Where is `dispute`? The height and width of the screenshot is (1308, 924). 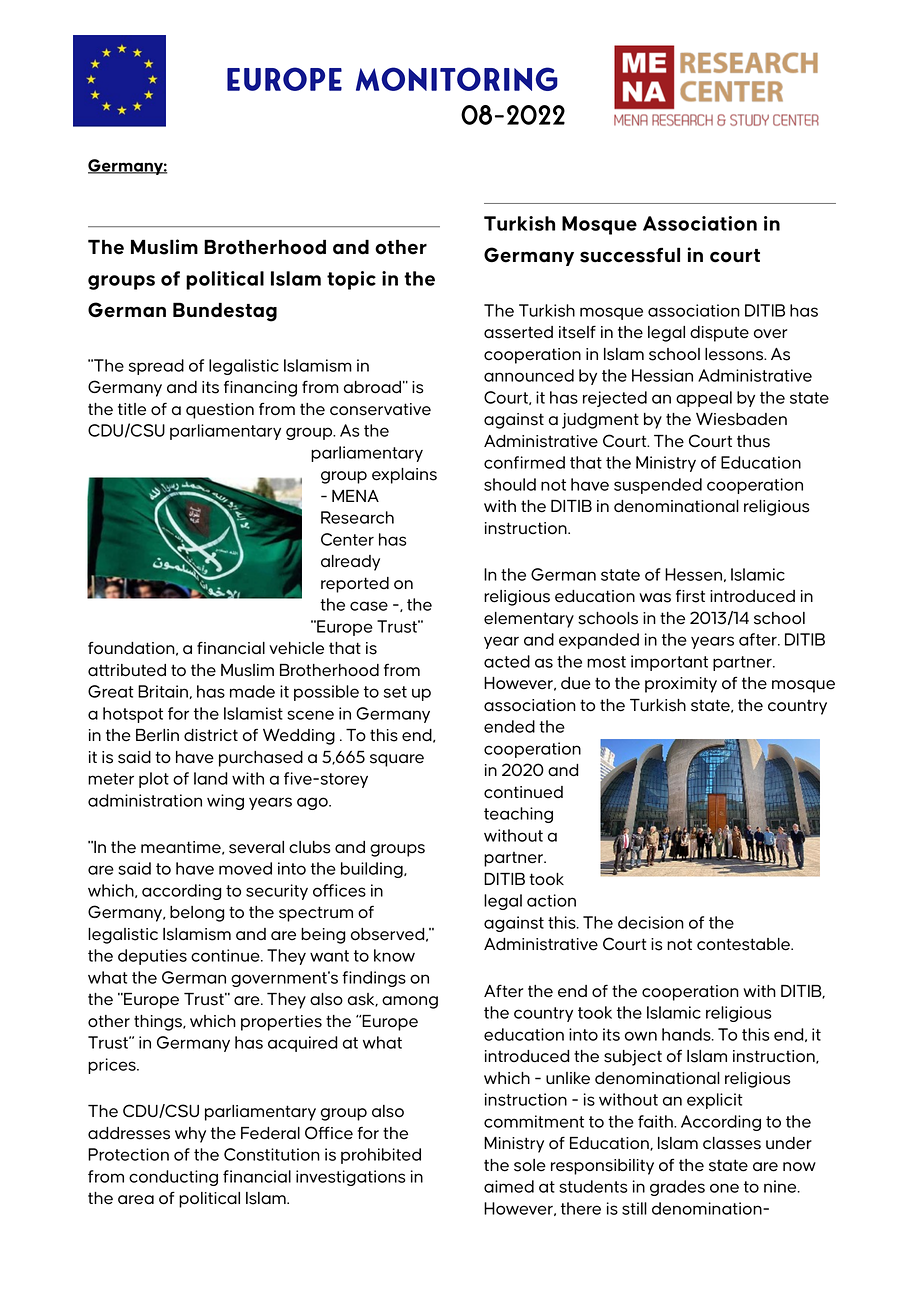 dispute is located at coordinates (719, 334).
